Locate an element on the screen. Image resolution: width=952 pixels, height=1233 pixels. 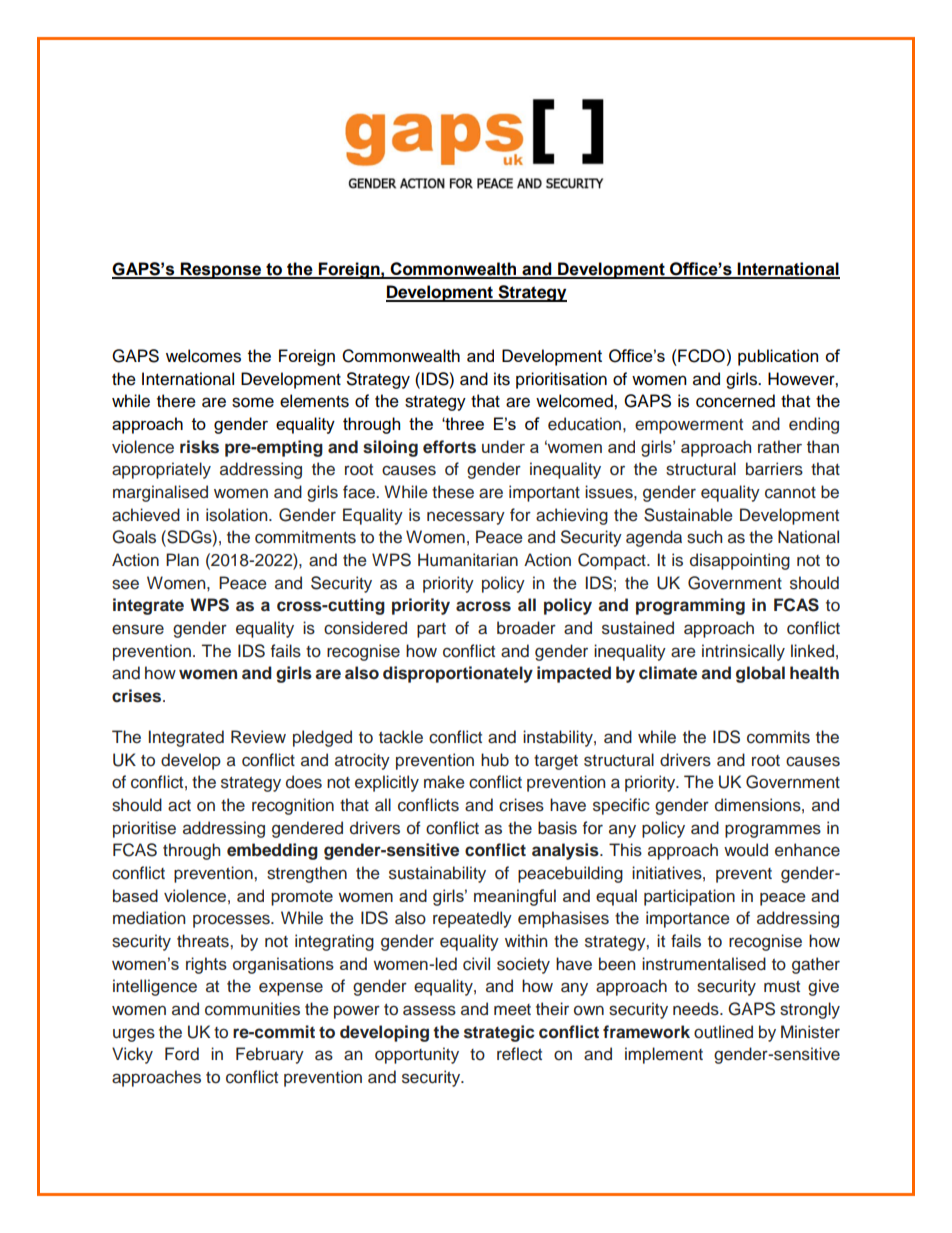
make is located at coordinates (444, 782).
